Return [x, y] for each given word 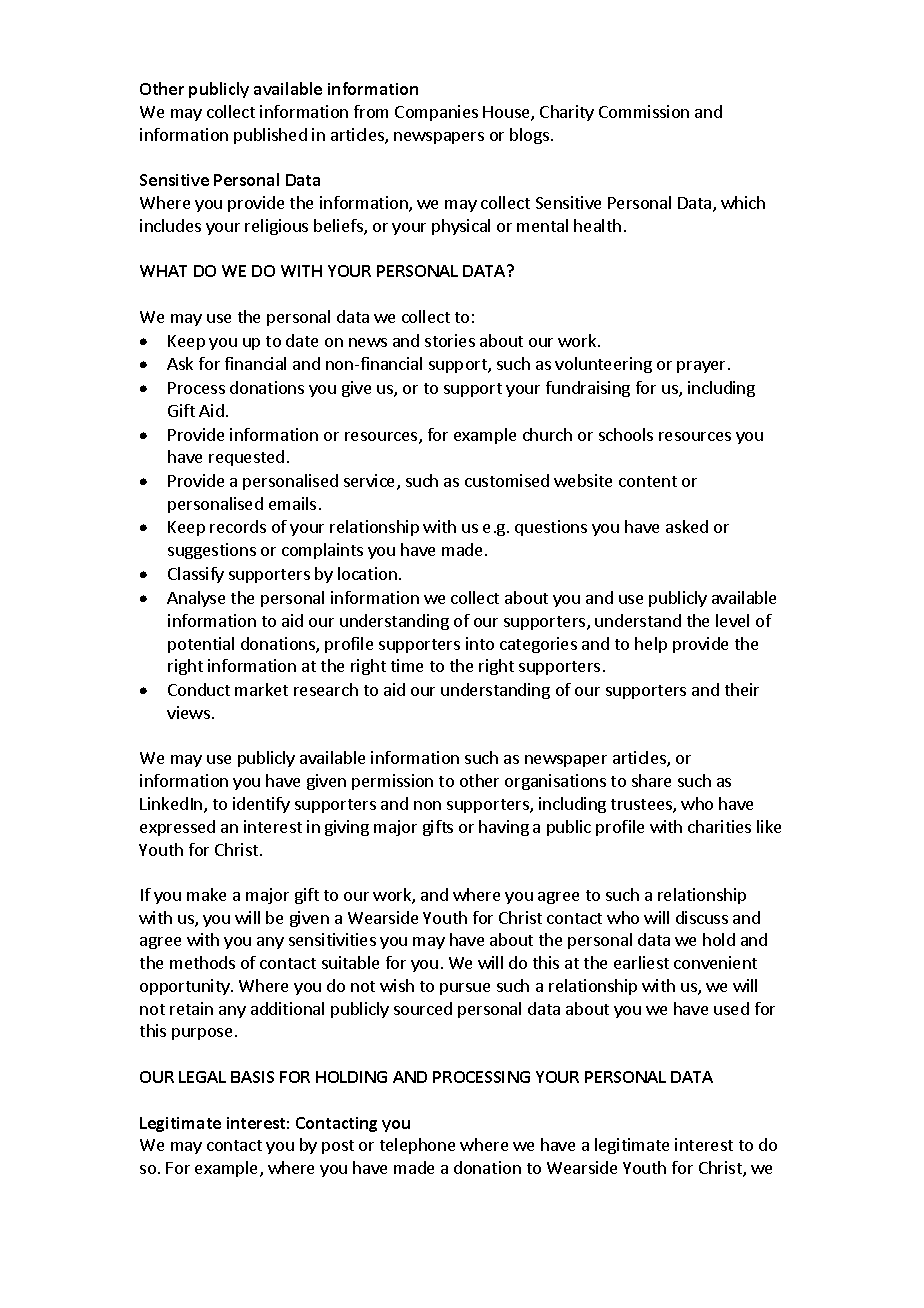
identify [261, 805]
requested [246, 458]
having [504, 828]
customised [507, 480]
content [648, 481]
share [651, 780]
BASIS [252, 1077]
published [270, 136]
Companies [436, 113]
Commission [644, 111]
